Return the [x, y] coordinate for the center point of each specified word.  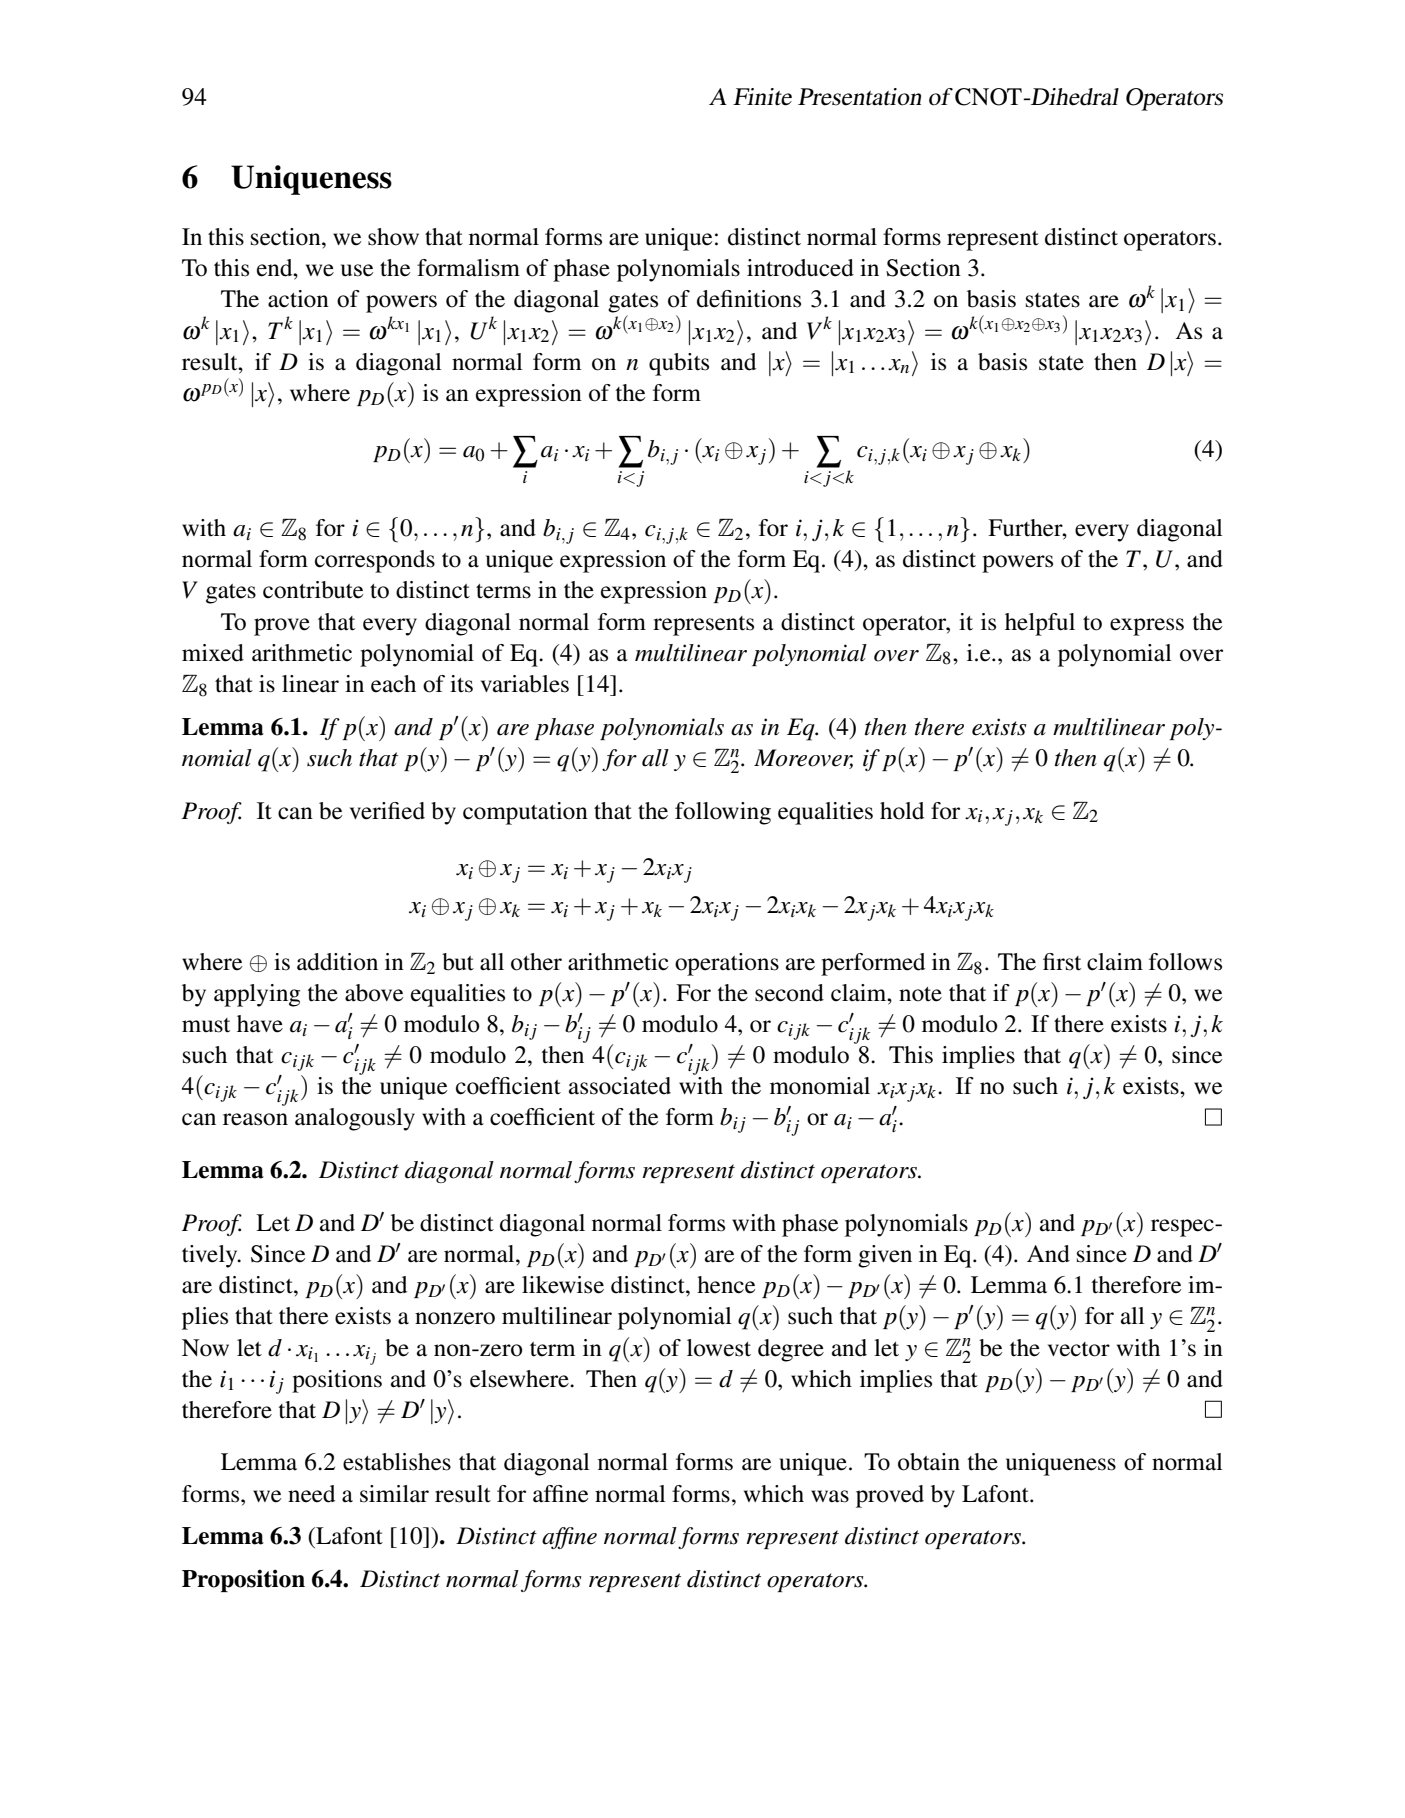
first [1062, 962]
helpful [1040, 624]
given [885, 1256]
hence [726, 1285]
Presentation [859, 97]
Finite [762, 97]
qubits [679, 364]
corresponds [375, 561]
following [723, 813]
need [311, 1494]
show [393, 237]
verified [387, 811]
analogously [355, 1119]
